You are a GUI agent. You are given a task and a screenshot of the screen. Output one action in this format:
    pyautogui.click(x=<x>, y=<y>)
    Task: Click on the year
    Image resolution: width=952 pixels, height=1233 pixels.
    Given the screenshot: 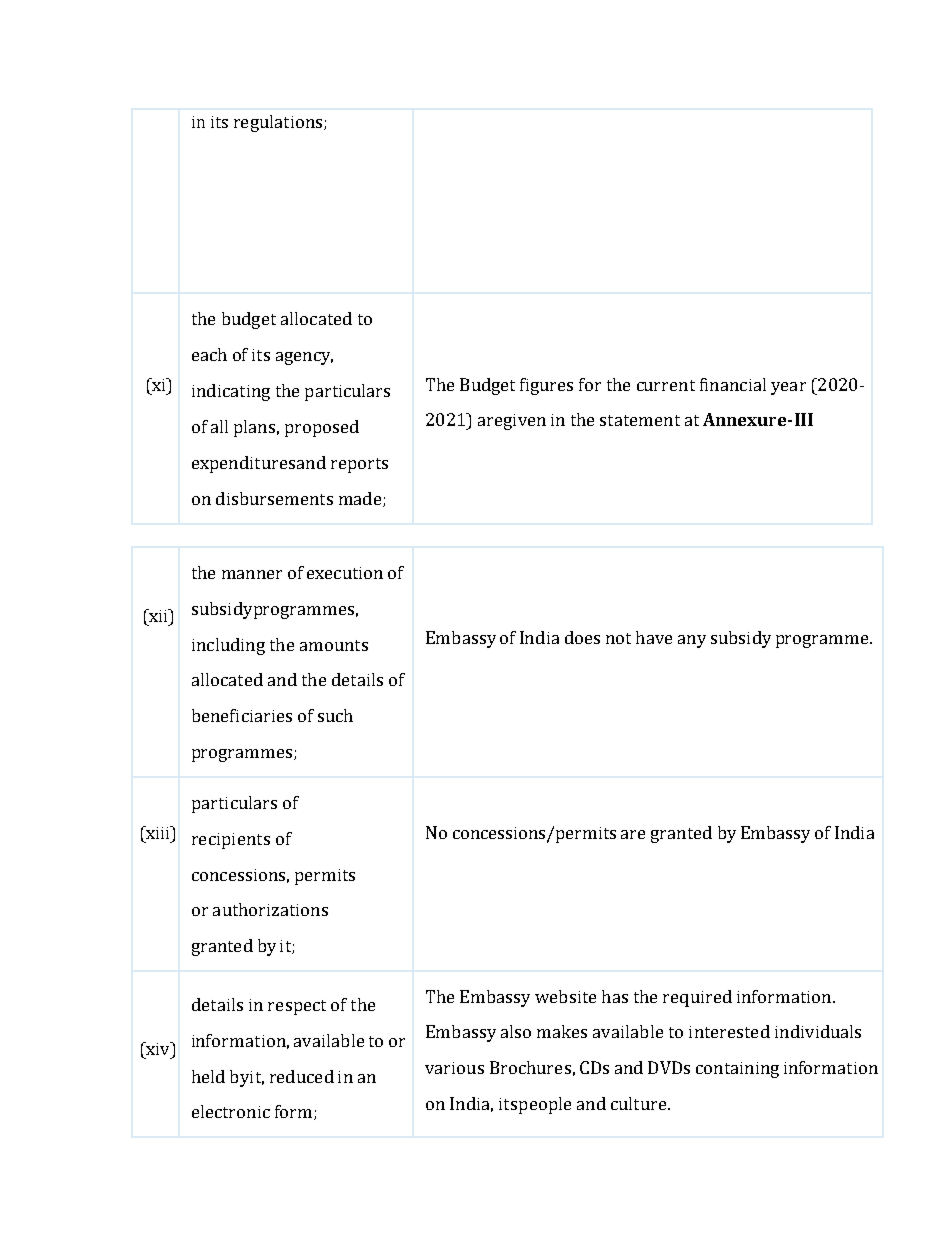 What is the action you would take?
    pyautogui.click(x=788, y=388)
